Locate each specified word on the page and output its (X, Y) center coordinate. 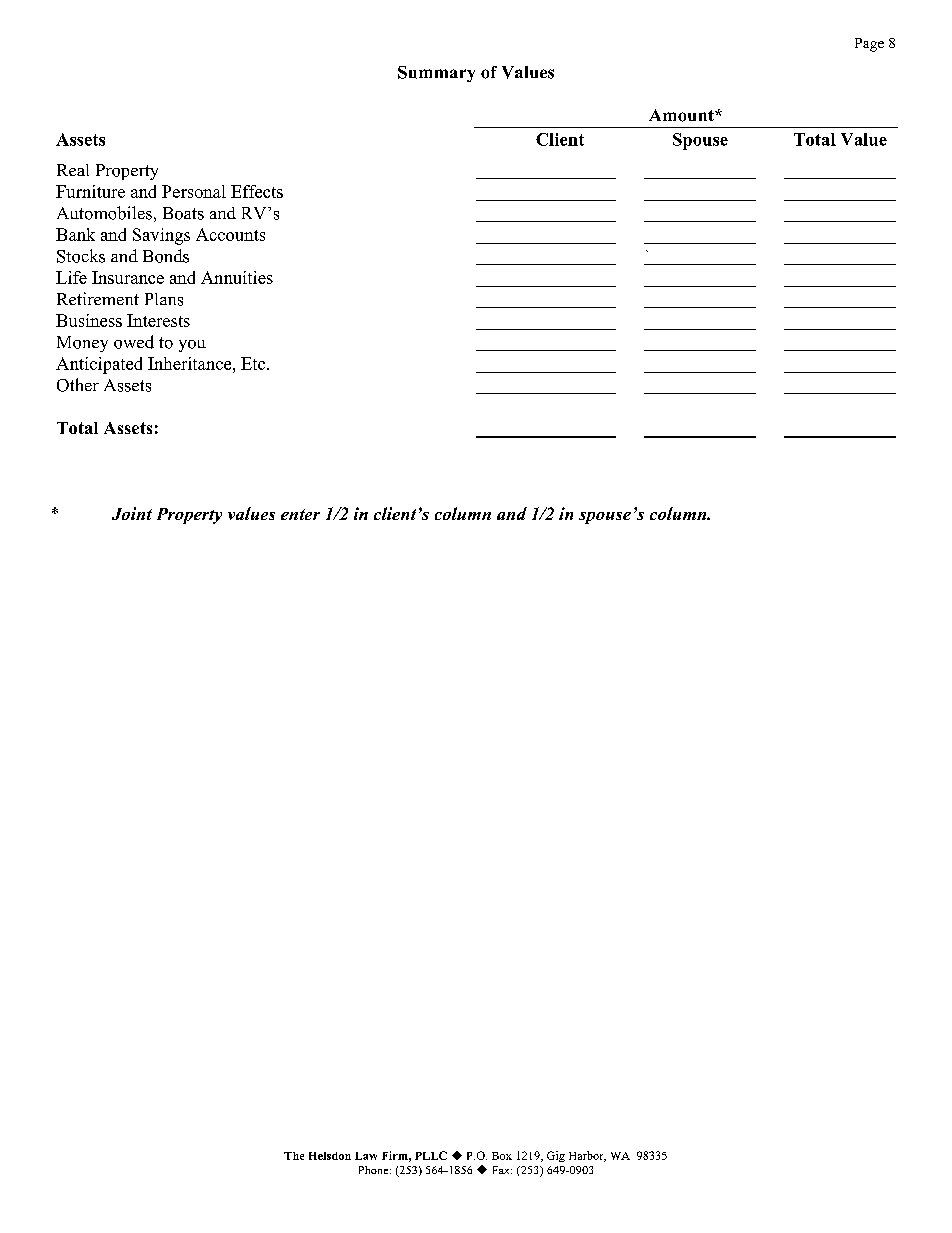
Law (366, 1156)
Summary (436, 74)
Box (502, 1156)
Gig (556, 1156)
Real (73, 170)
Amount (682, 115)
